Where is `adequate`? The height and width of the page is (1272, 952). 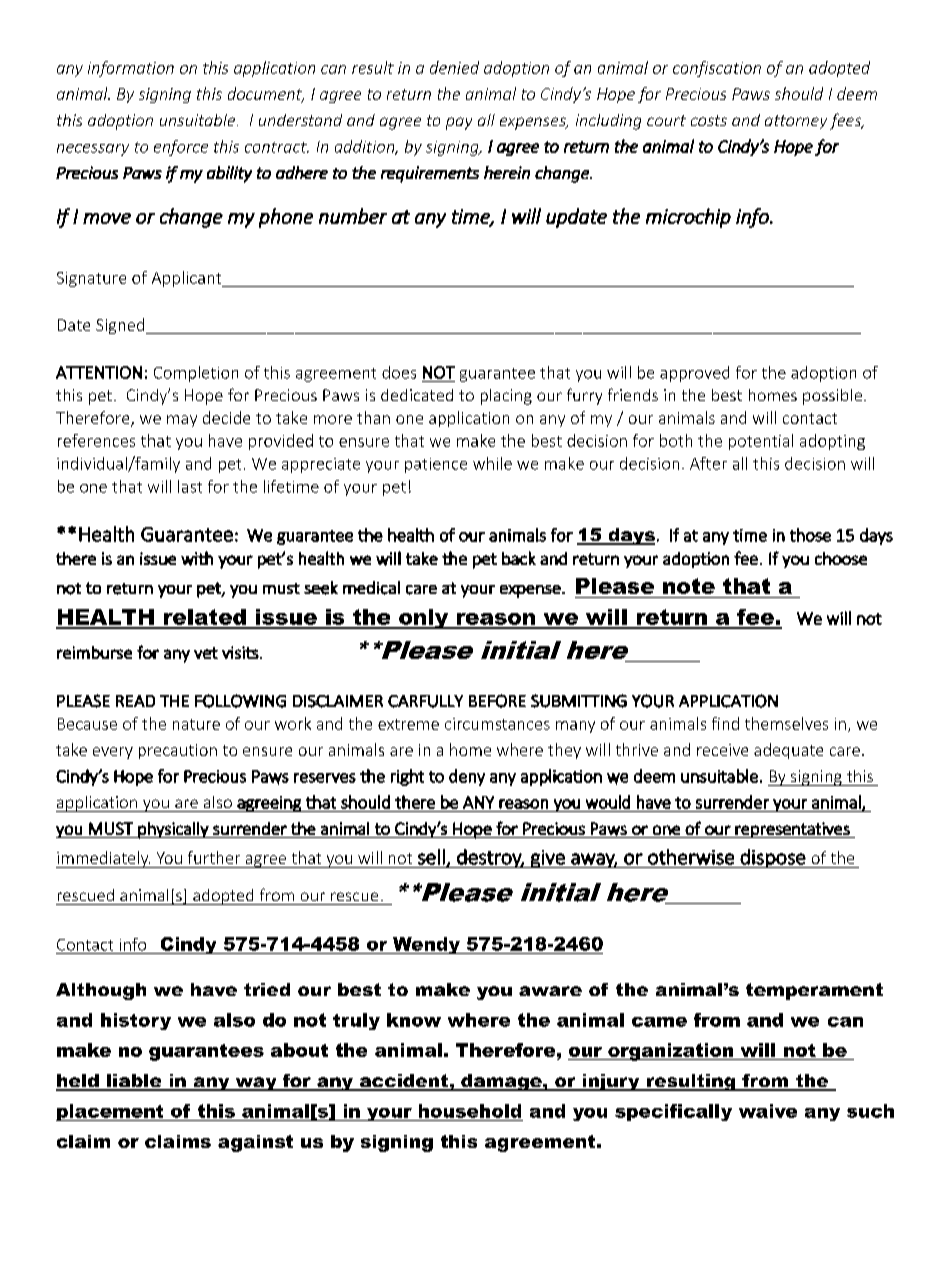
adequate is located at coordinates (788, 751).
